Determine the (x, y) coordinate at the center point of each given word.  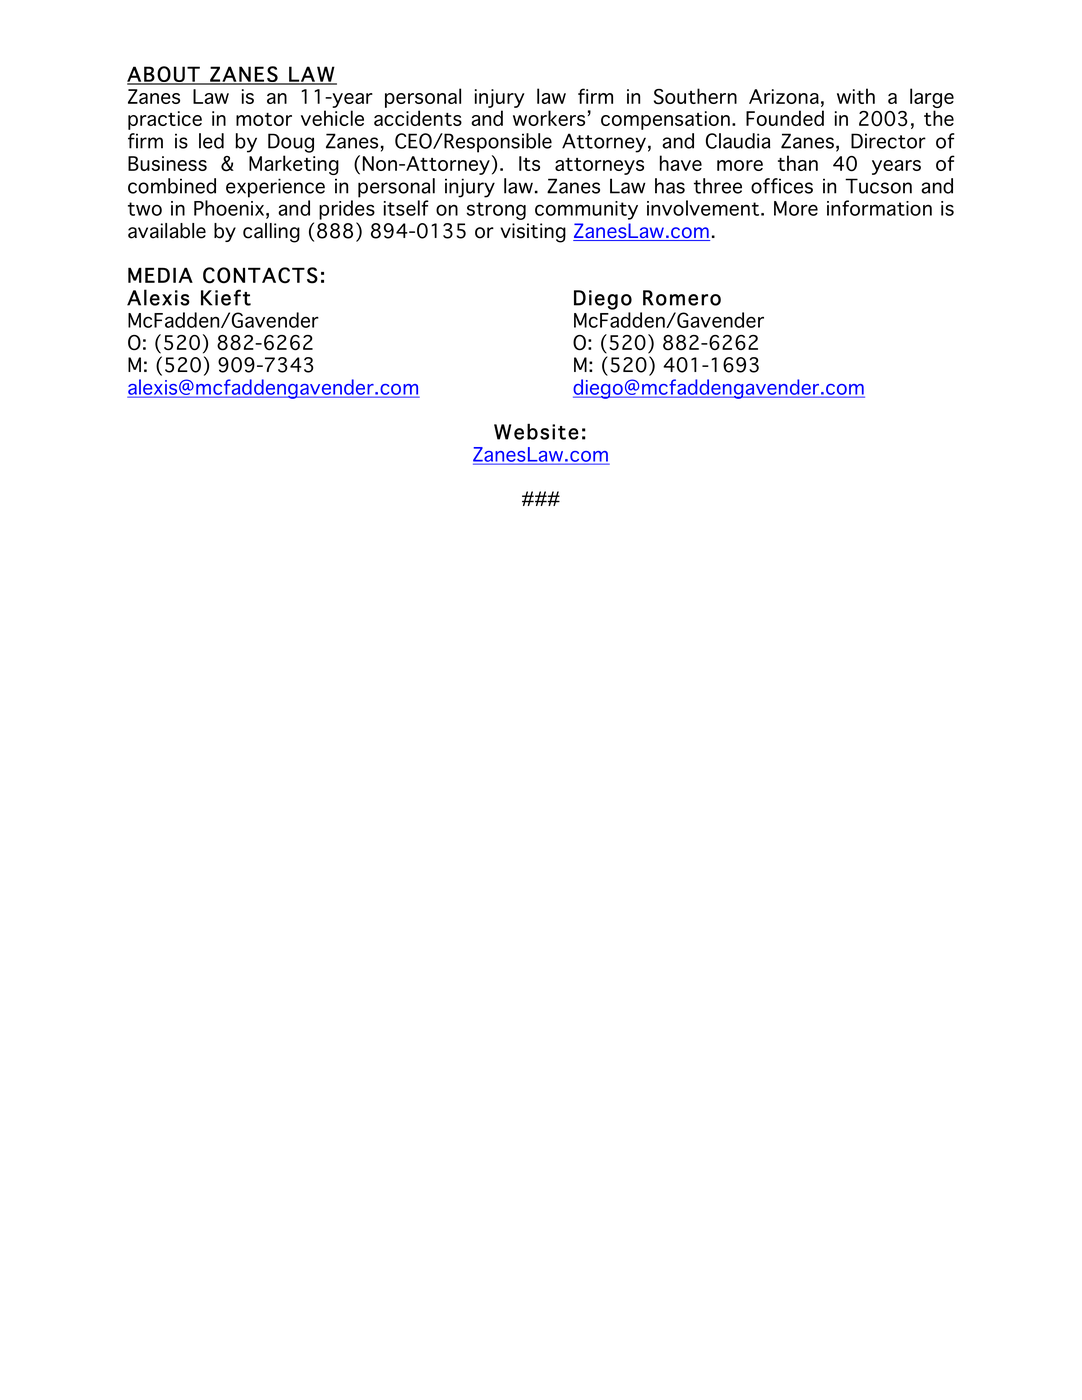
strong (496, 211)
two (145, 209)
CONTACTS (260, 275)
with (856, 96)
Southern (695, 96)
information (879, 208)
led (211, 141)
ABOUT (164, 75)
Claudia (738, 141)
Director (888, 141)
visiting (533, 233)
